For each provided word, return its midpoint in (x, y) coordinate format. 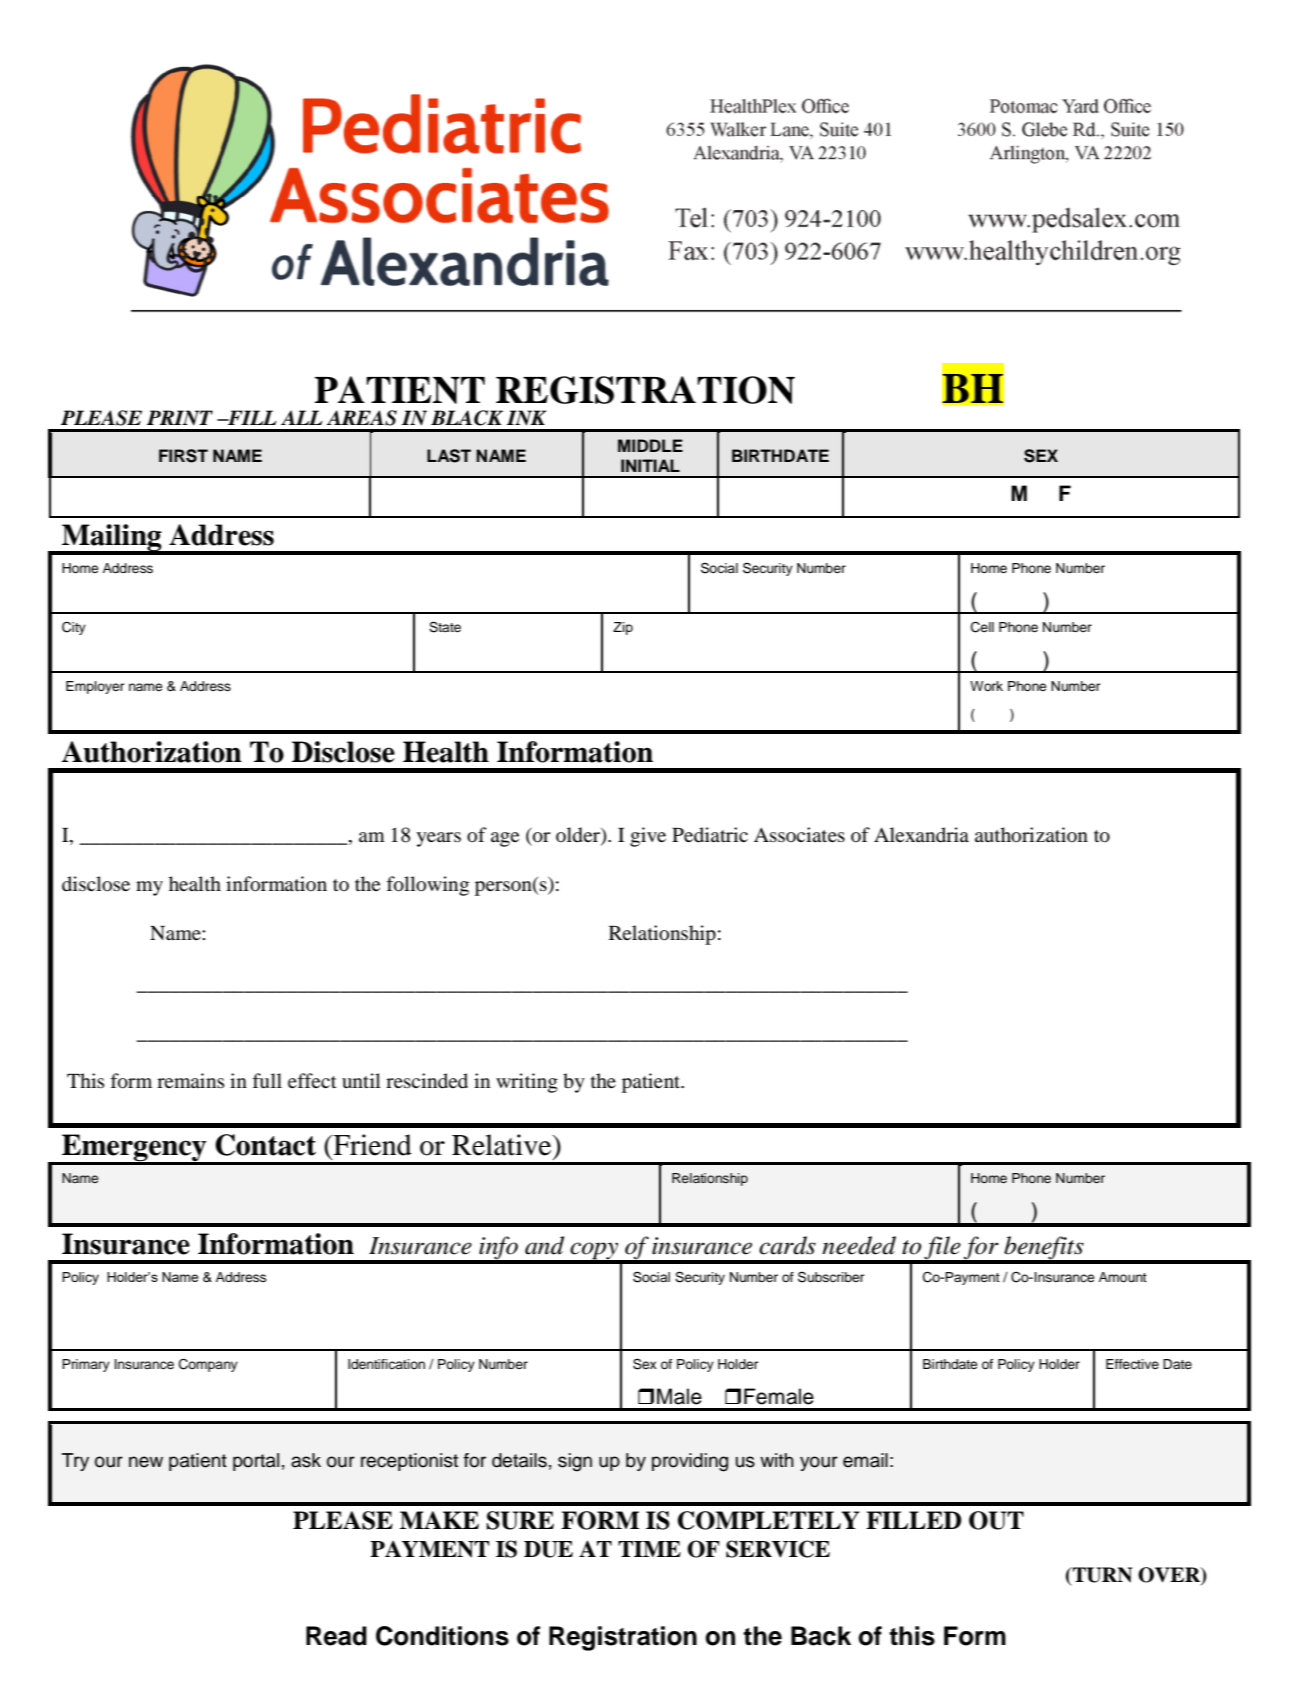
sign (575, 1462)
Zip (623, 628)
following (427, 886)
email (865, 1460)
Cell (982, 627)
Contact (265, 1145)
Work (986, 686)
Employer (95, 687)
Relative (503, 1145)
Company (208, 1365)
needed (859, 1245)
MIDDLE (650, 445)
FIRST (183, 456)
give (648, 837)
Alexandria (921, 834)
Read (336, 1636)
